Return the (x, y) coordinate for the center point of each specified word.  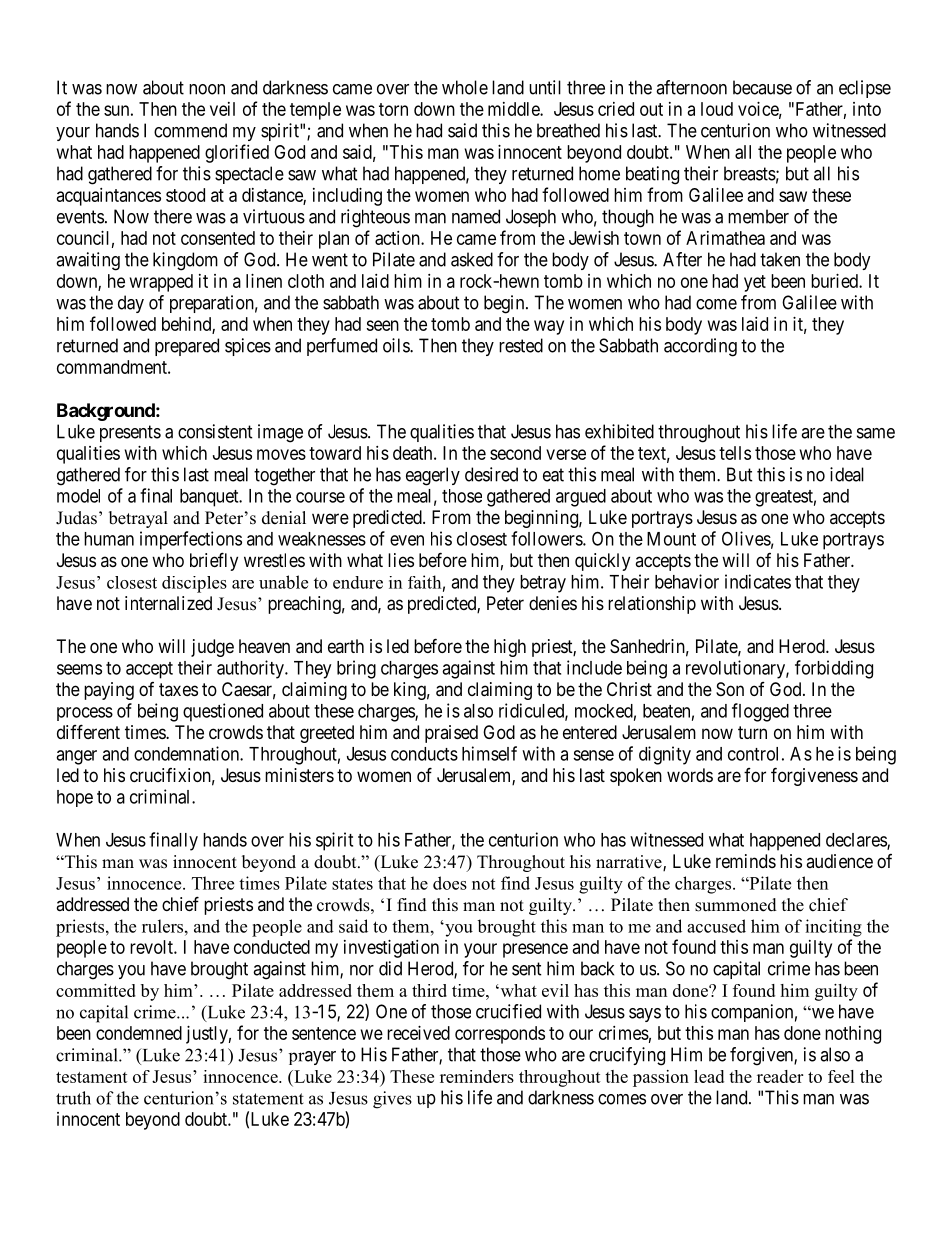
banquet (210, 498)
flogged (760, 712)
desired (491, 474)
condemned (139, 1033)
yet (755, 283)
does (450, 883)
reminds (746, 861)
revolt (152, 947)
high (510, 648)
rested (521, 345)
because (762, 87)
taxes (178, 689)
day (131, 304)
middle (514, 109)
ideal (847, 474)
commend (190, 130)
